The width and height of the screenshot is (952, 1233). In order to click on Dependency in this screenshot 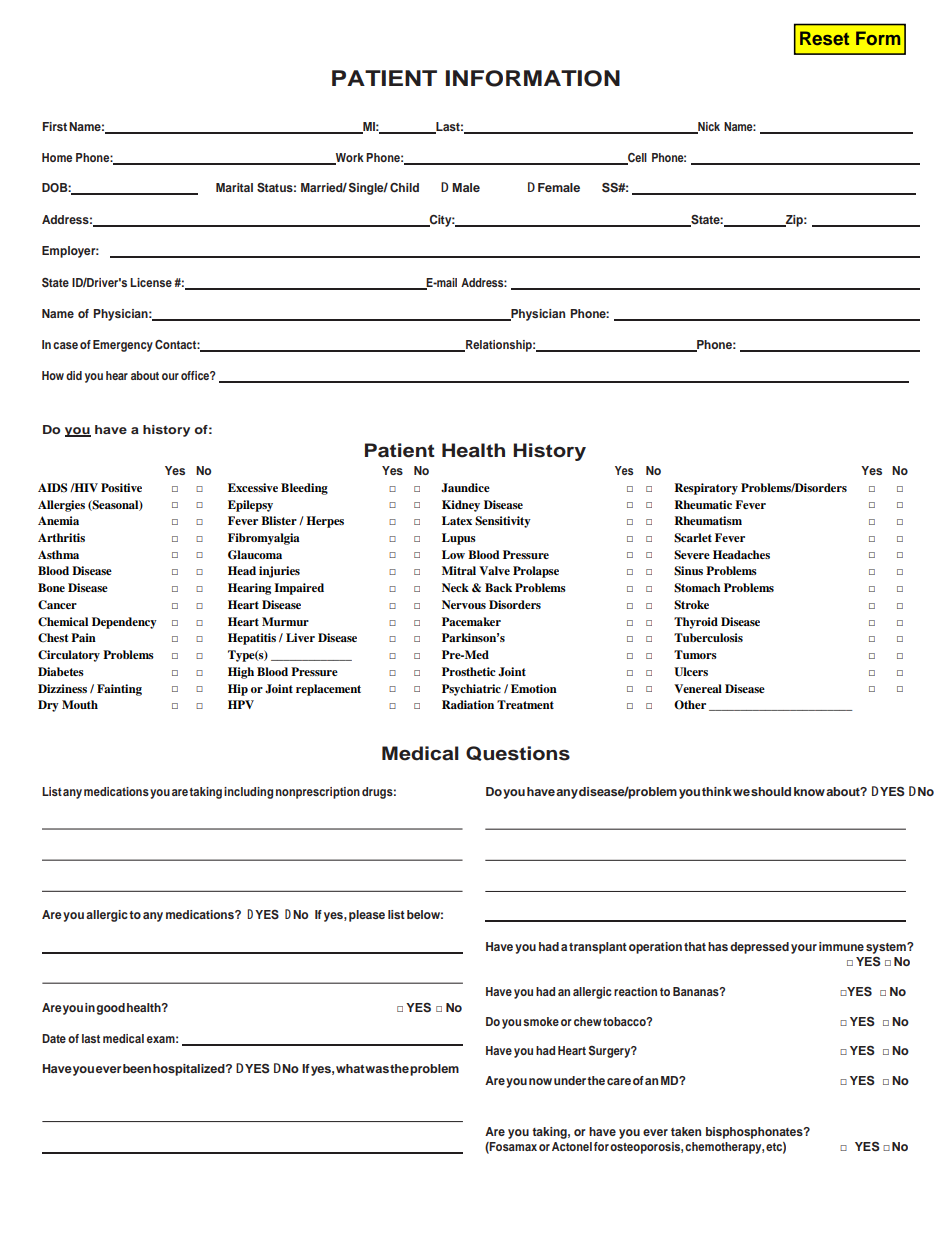, I will do `click(124, 623)`.
